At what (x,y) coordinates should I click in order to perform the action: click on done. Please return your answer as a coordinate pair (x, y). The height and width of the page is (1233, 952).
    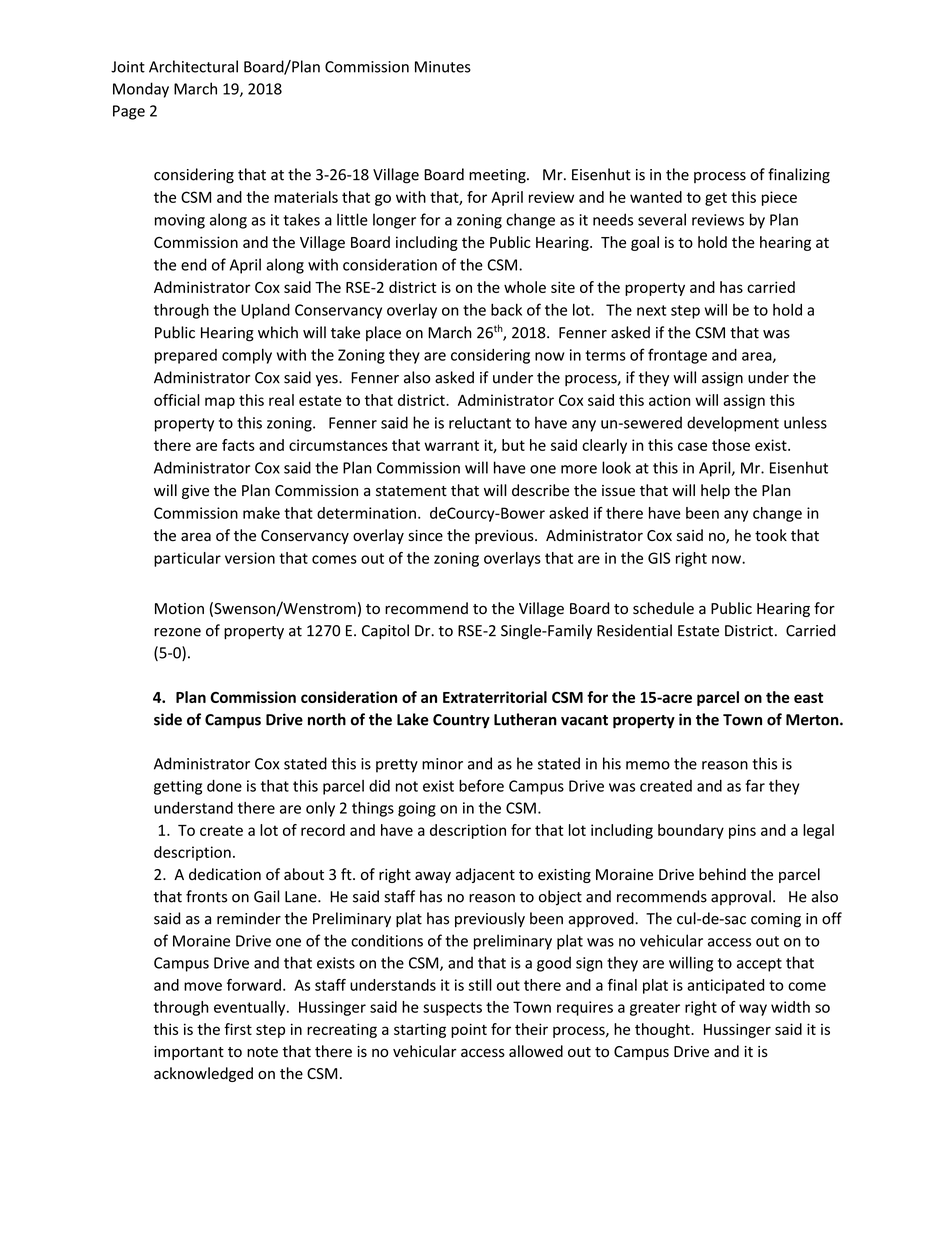
    Looking at the image, I should click on (224, 786).
